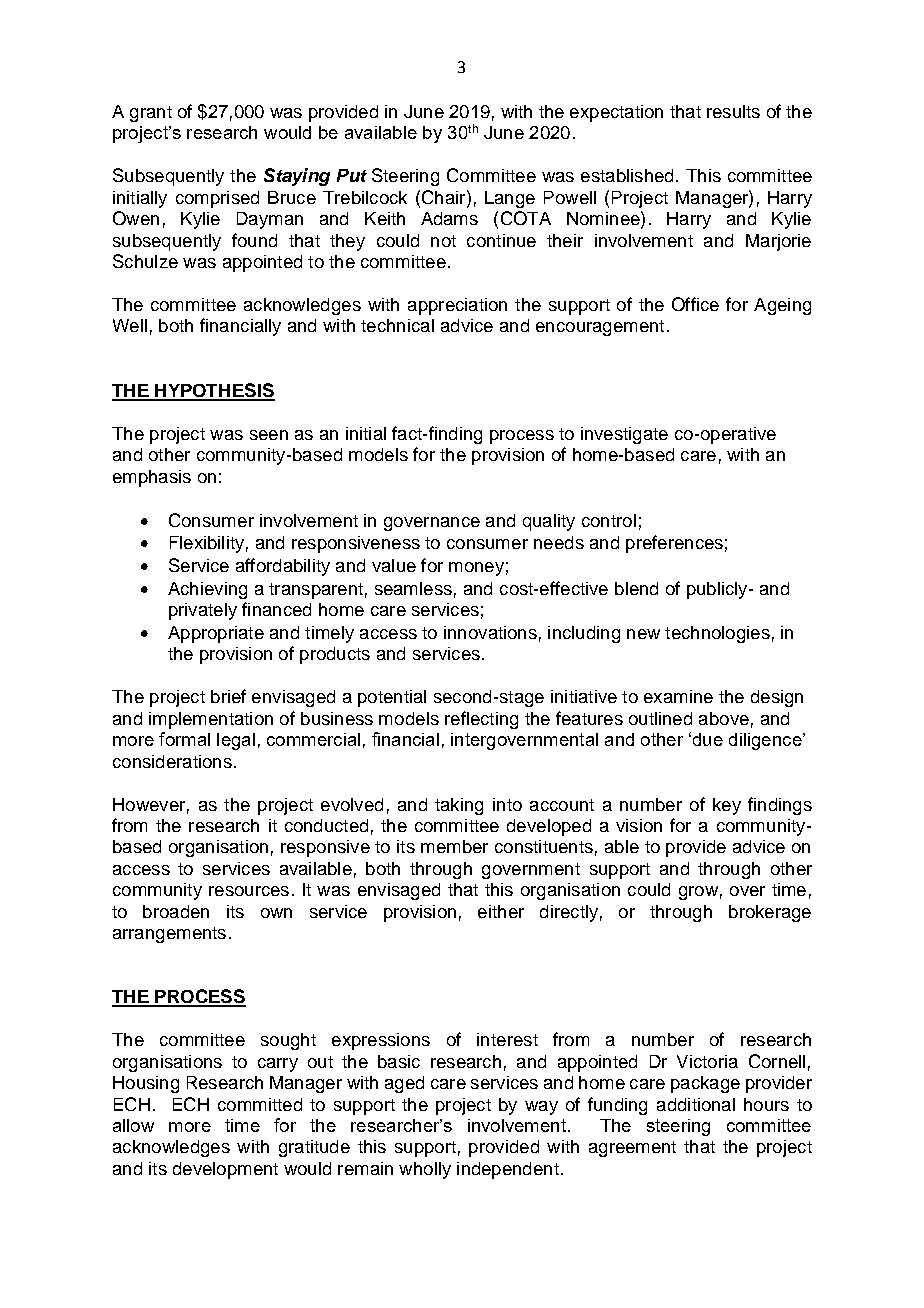 The height and width of the screenshot is (1308, 924). Describe the element at coordinates (727, 806) in the screenshot. I see `key` at that location.
